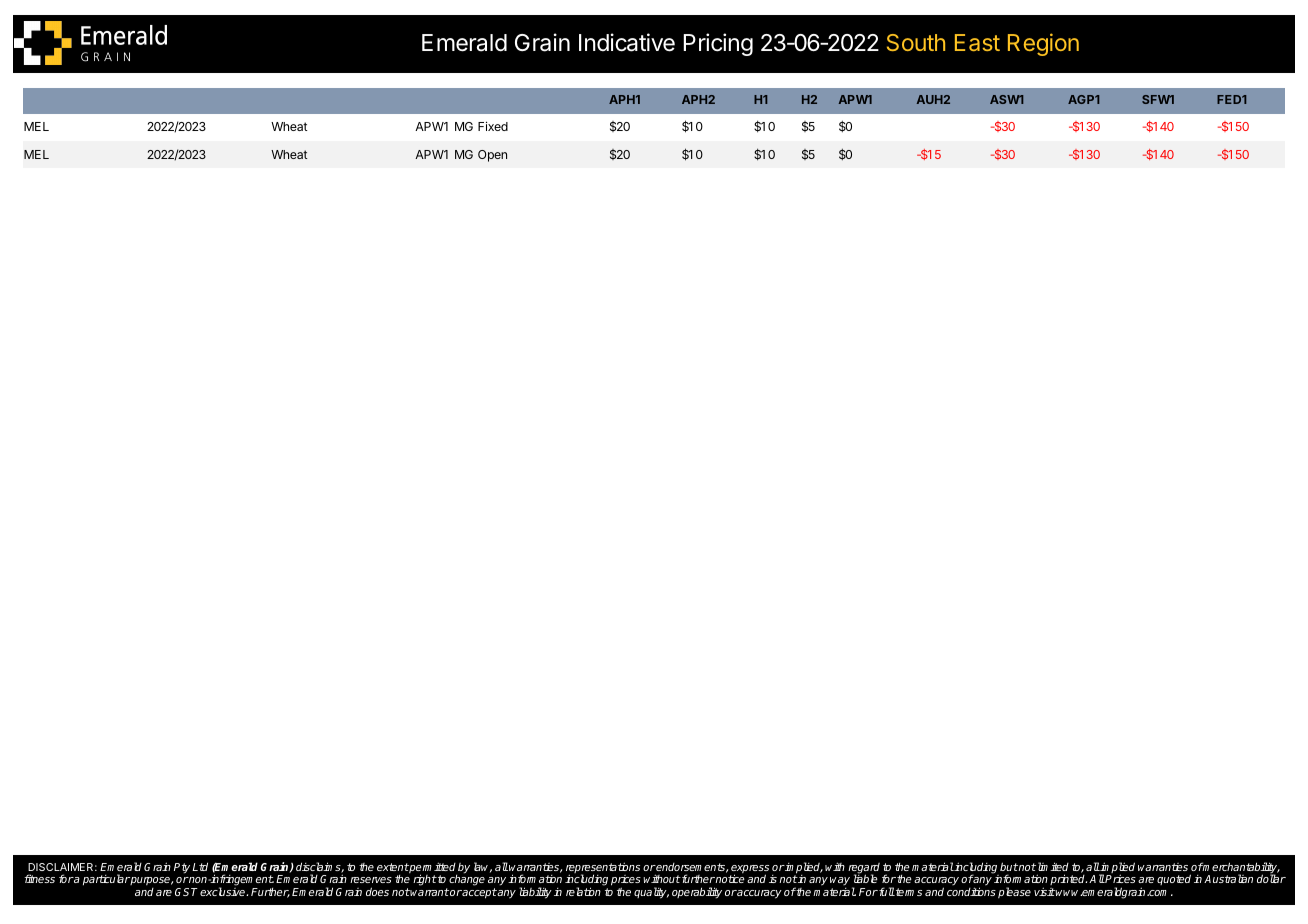 The image size is (1308, 924). I want to click on East, so click(977, 42).
